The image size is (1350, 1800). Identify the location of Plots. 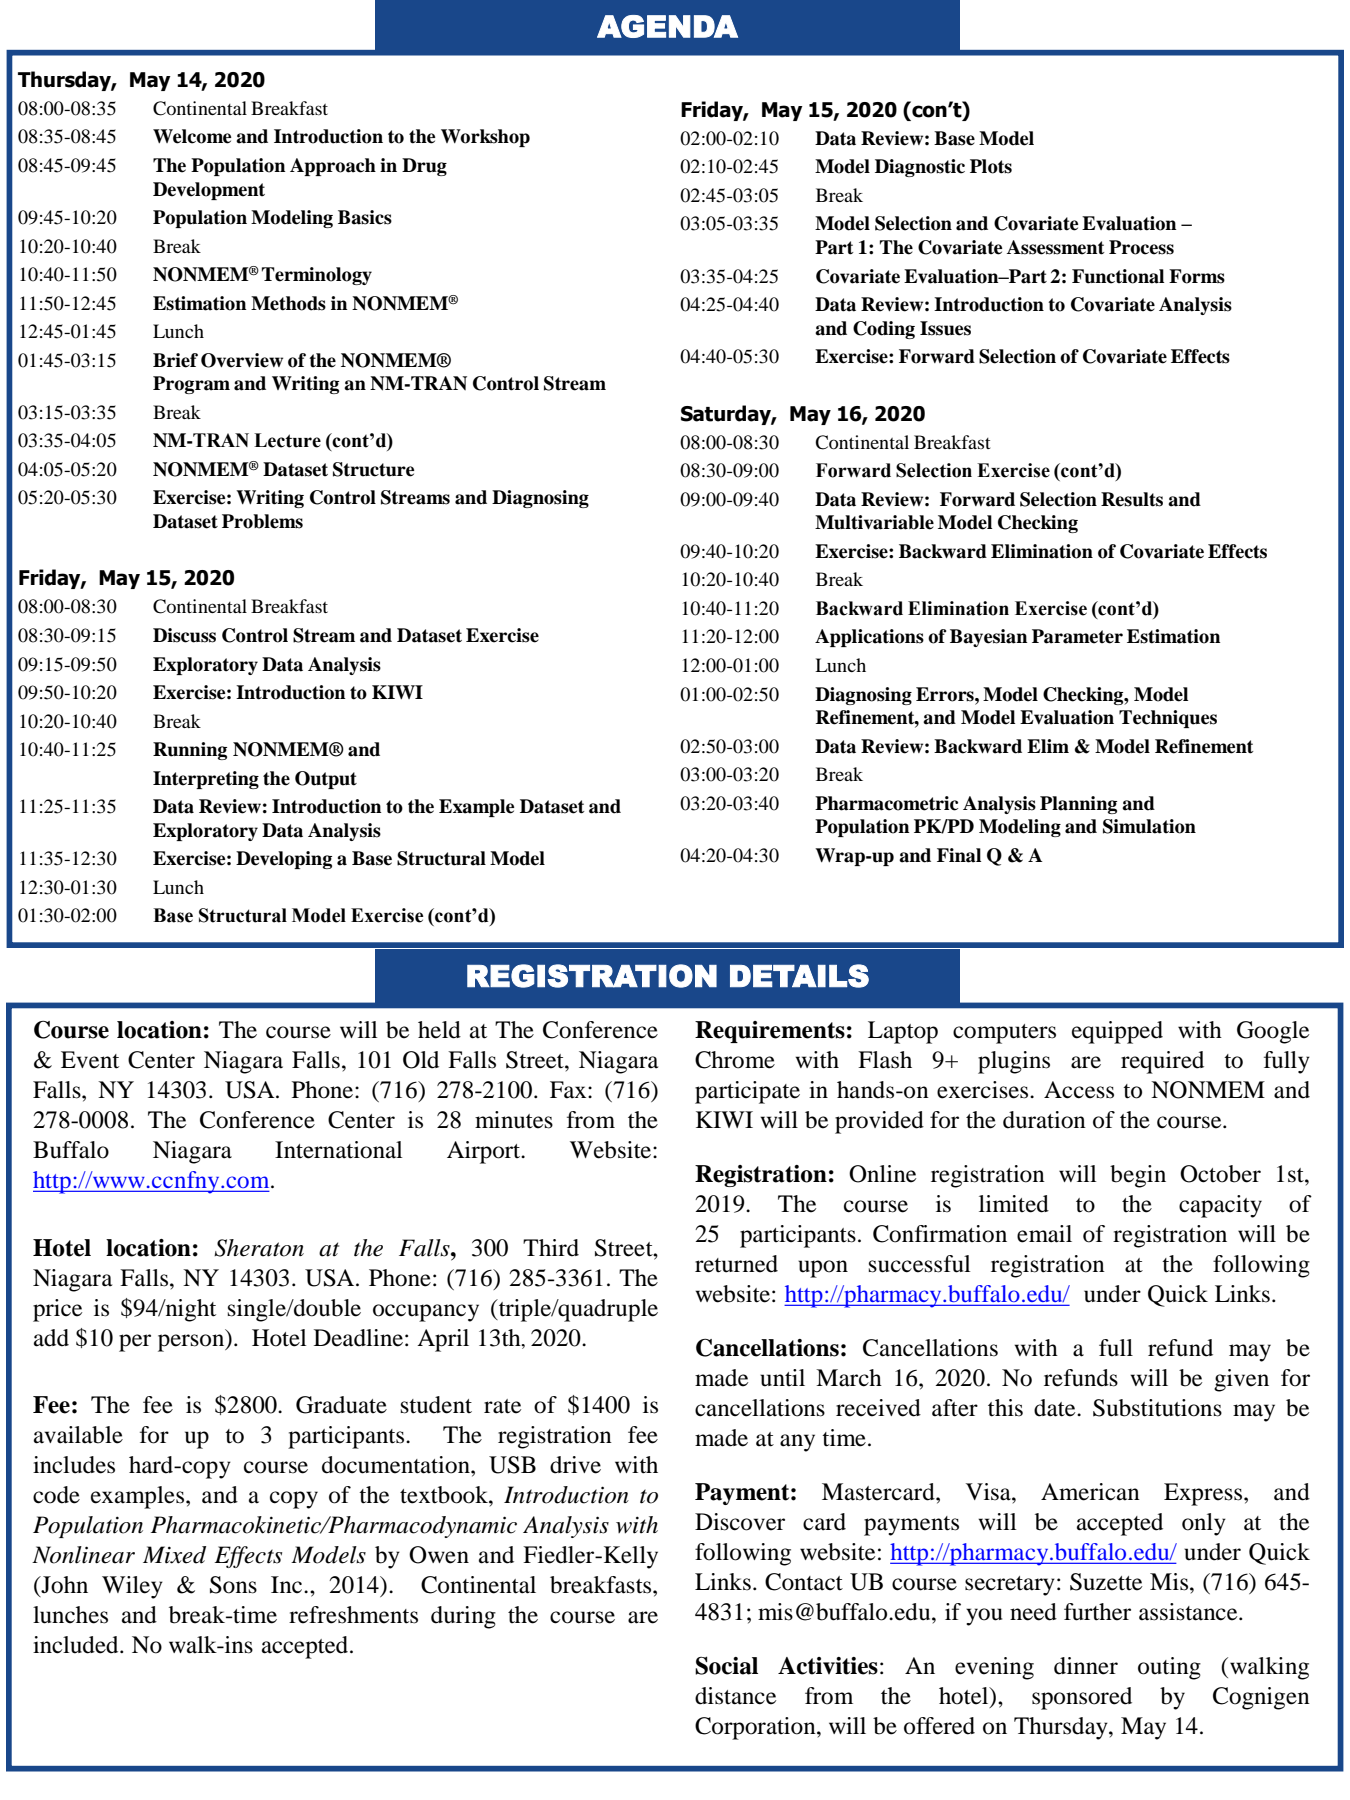
(991, 166).
